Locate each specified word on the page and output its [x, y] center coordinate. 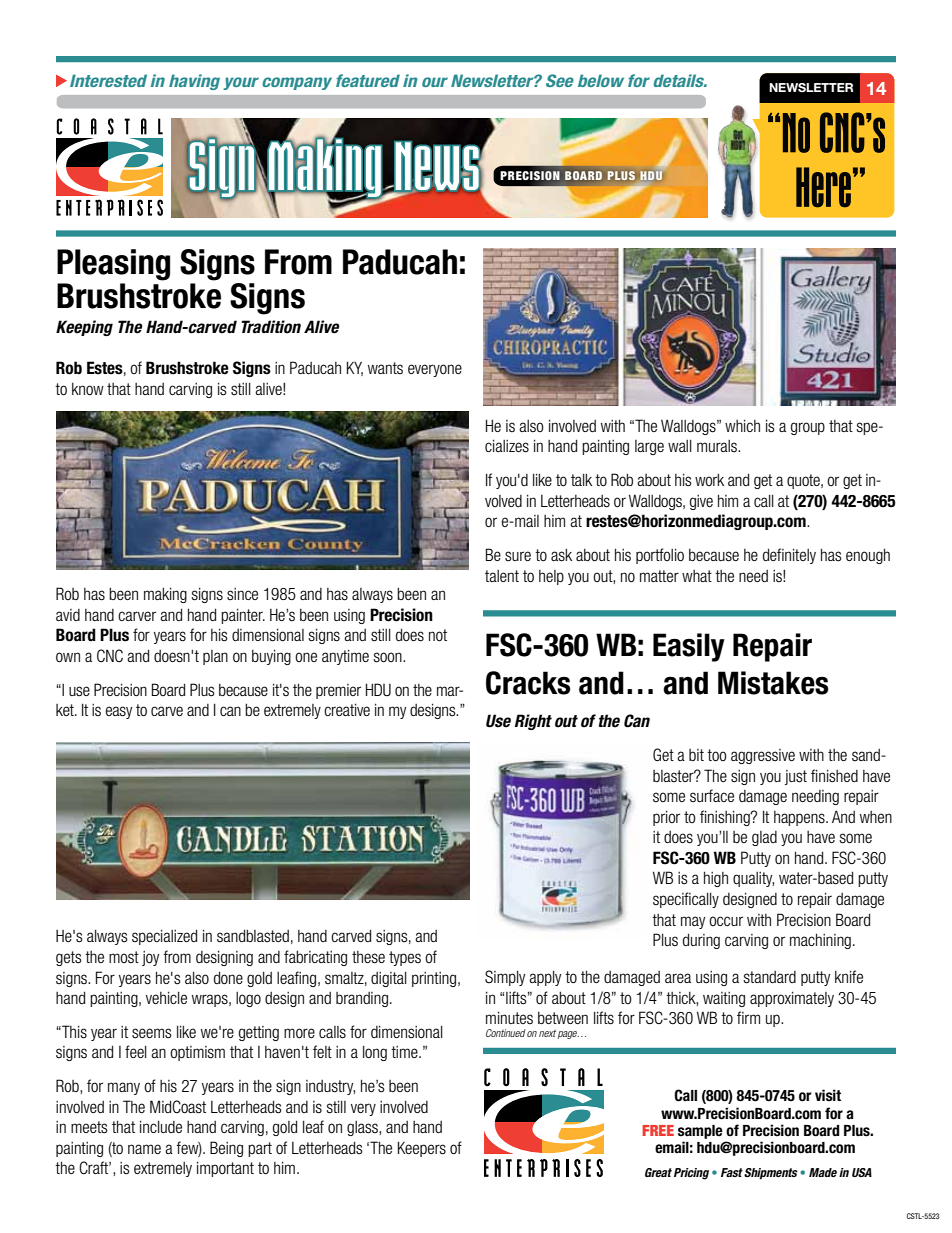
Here [823, 187]
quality [753, 879]
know [88, 389]
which [742, 425]
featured [368, 80]
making [165, 595]
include [161, 1126]
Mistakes [773, 683]
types [405, 958]
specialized [164, 937]
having [194, 82]
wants [385, 368]
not [438, 635]
